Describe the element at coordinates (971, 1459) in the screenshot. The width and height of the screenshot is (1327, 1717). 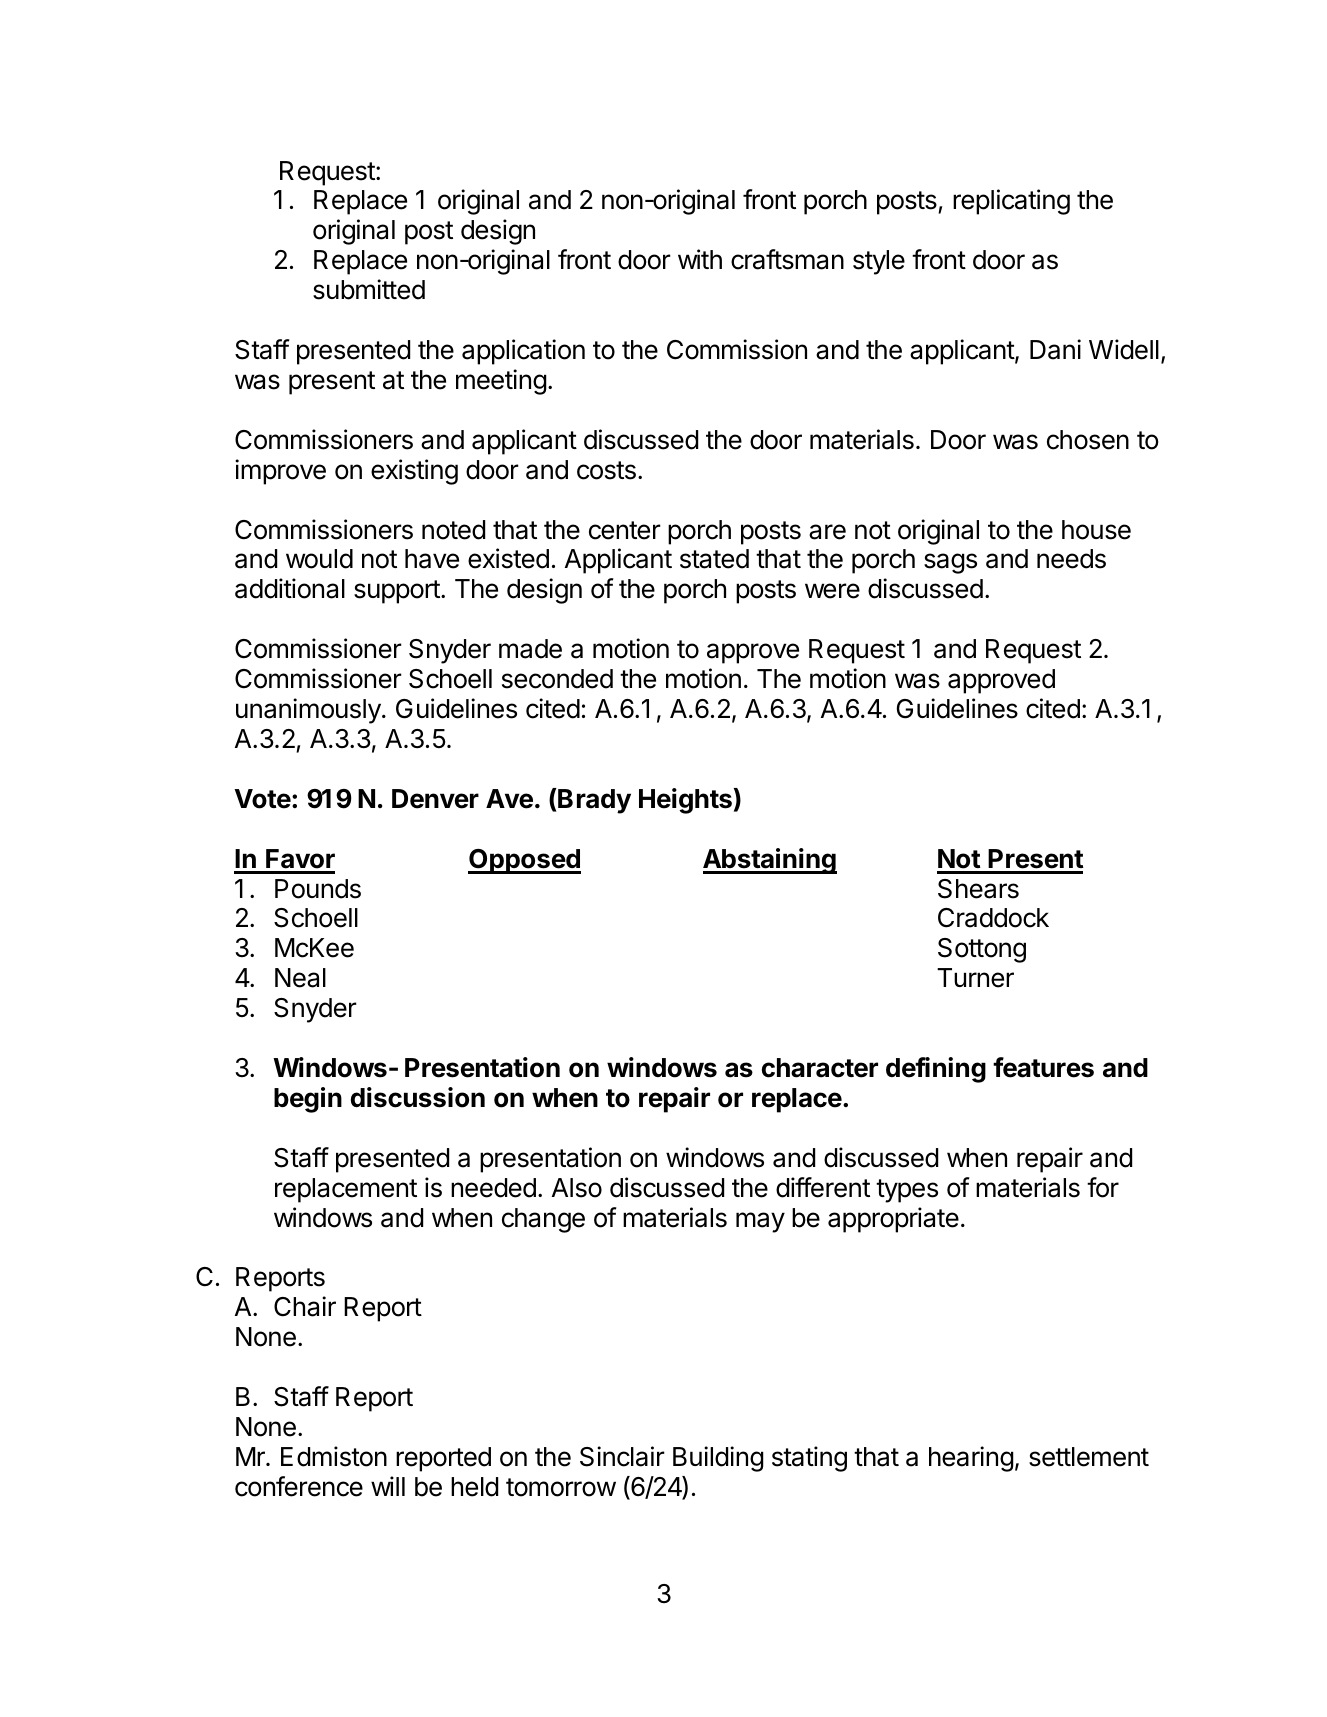
I see `hearing` at that location.
